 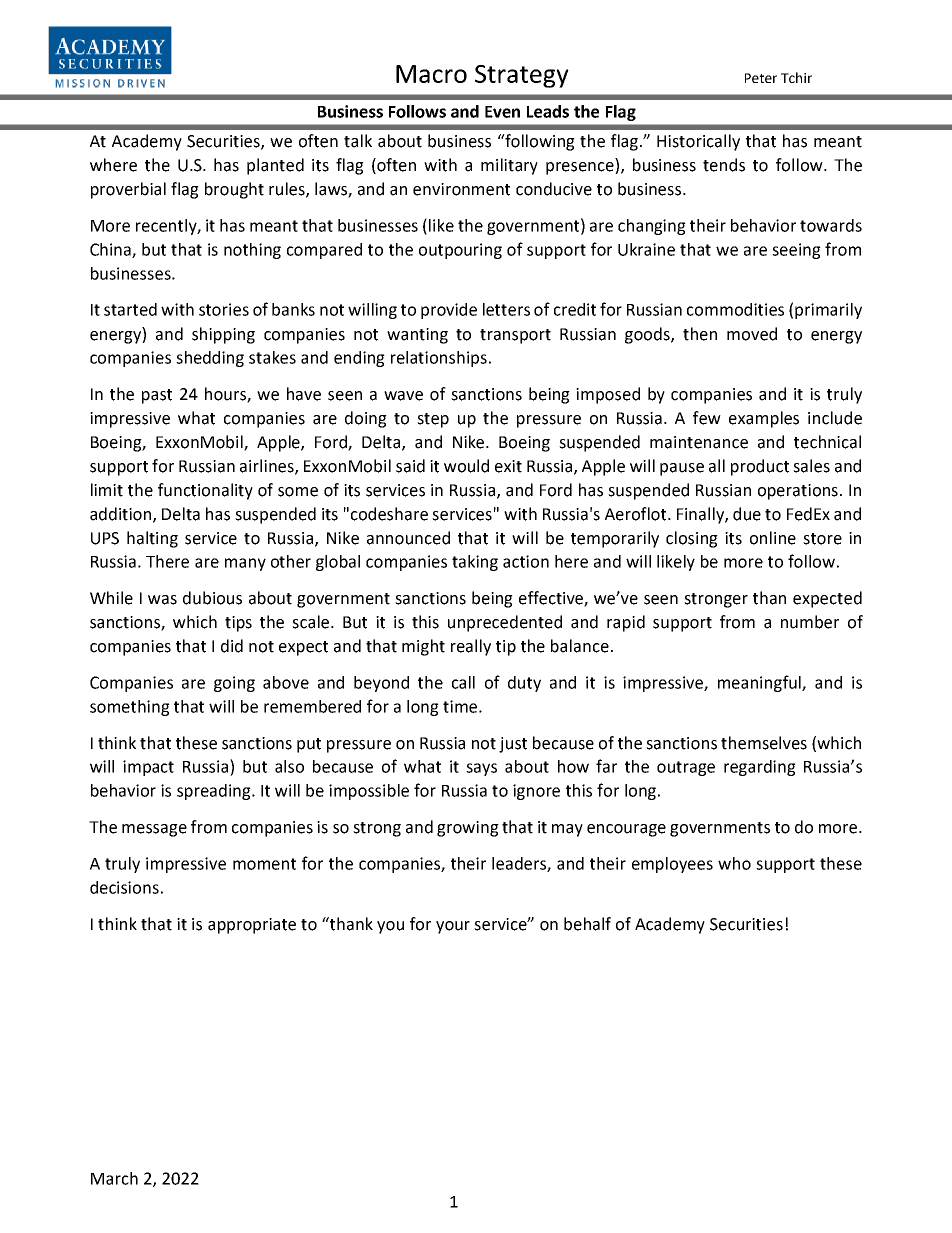 What do you see at coordinates (760, 467) in the screenshot?
I see `product` at bounding box center [760, 467].
